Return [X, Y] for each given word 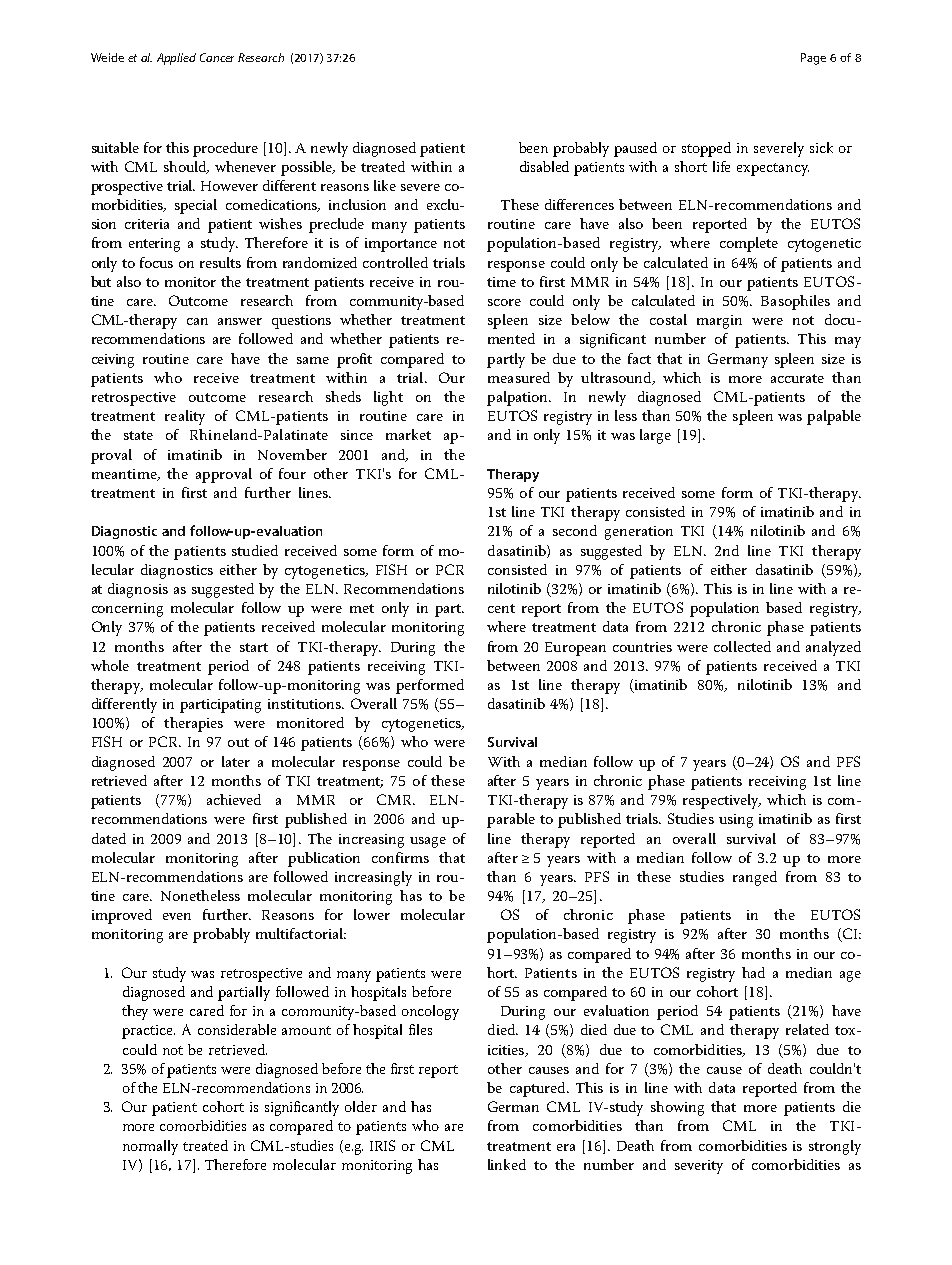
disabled [544, 166]
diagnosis [138, 590]
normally [150, 1147]
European [575, 649]
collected [742, 646]
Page [813, 59]
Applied [176, 59]
